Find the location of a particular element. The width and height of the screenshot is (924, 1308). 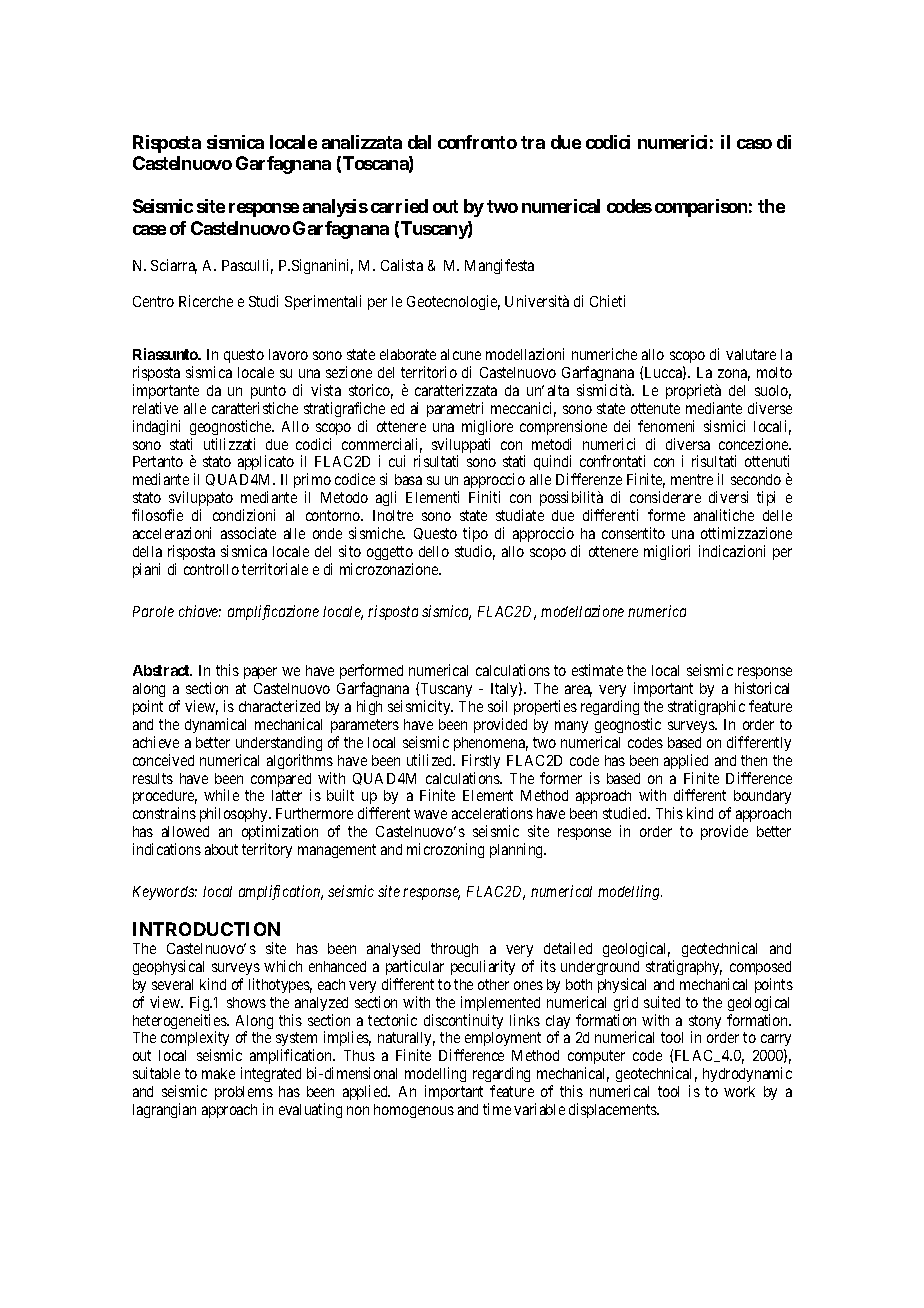

dello is located at coordinates (434, 551).
